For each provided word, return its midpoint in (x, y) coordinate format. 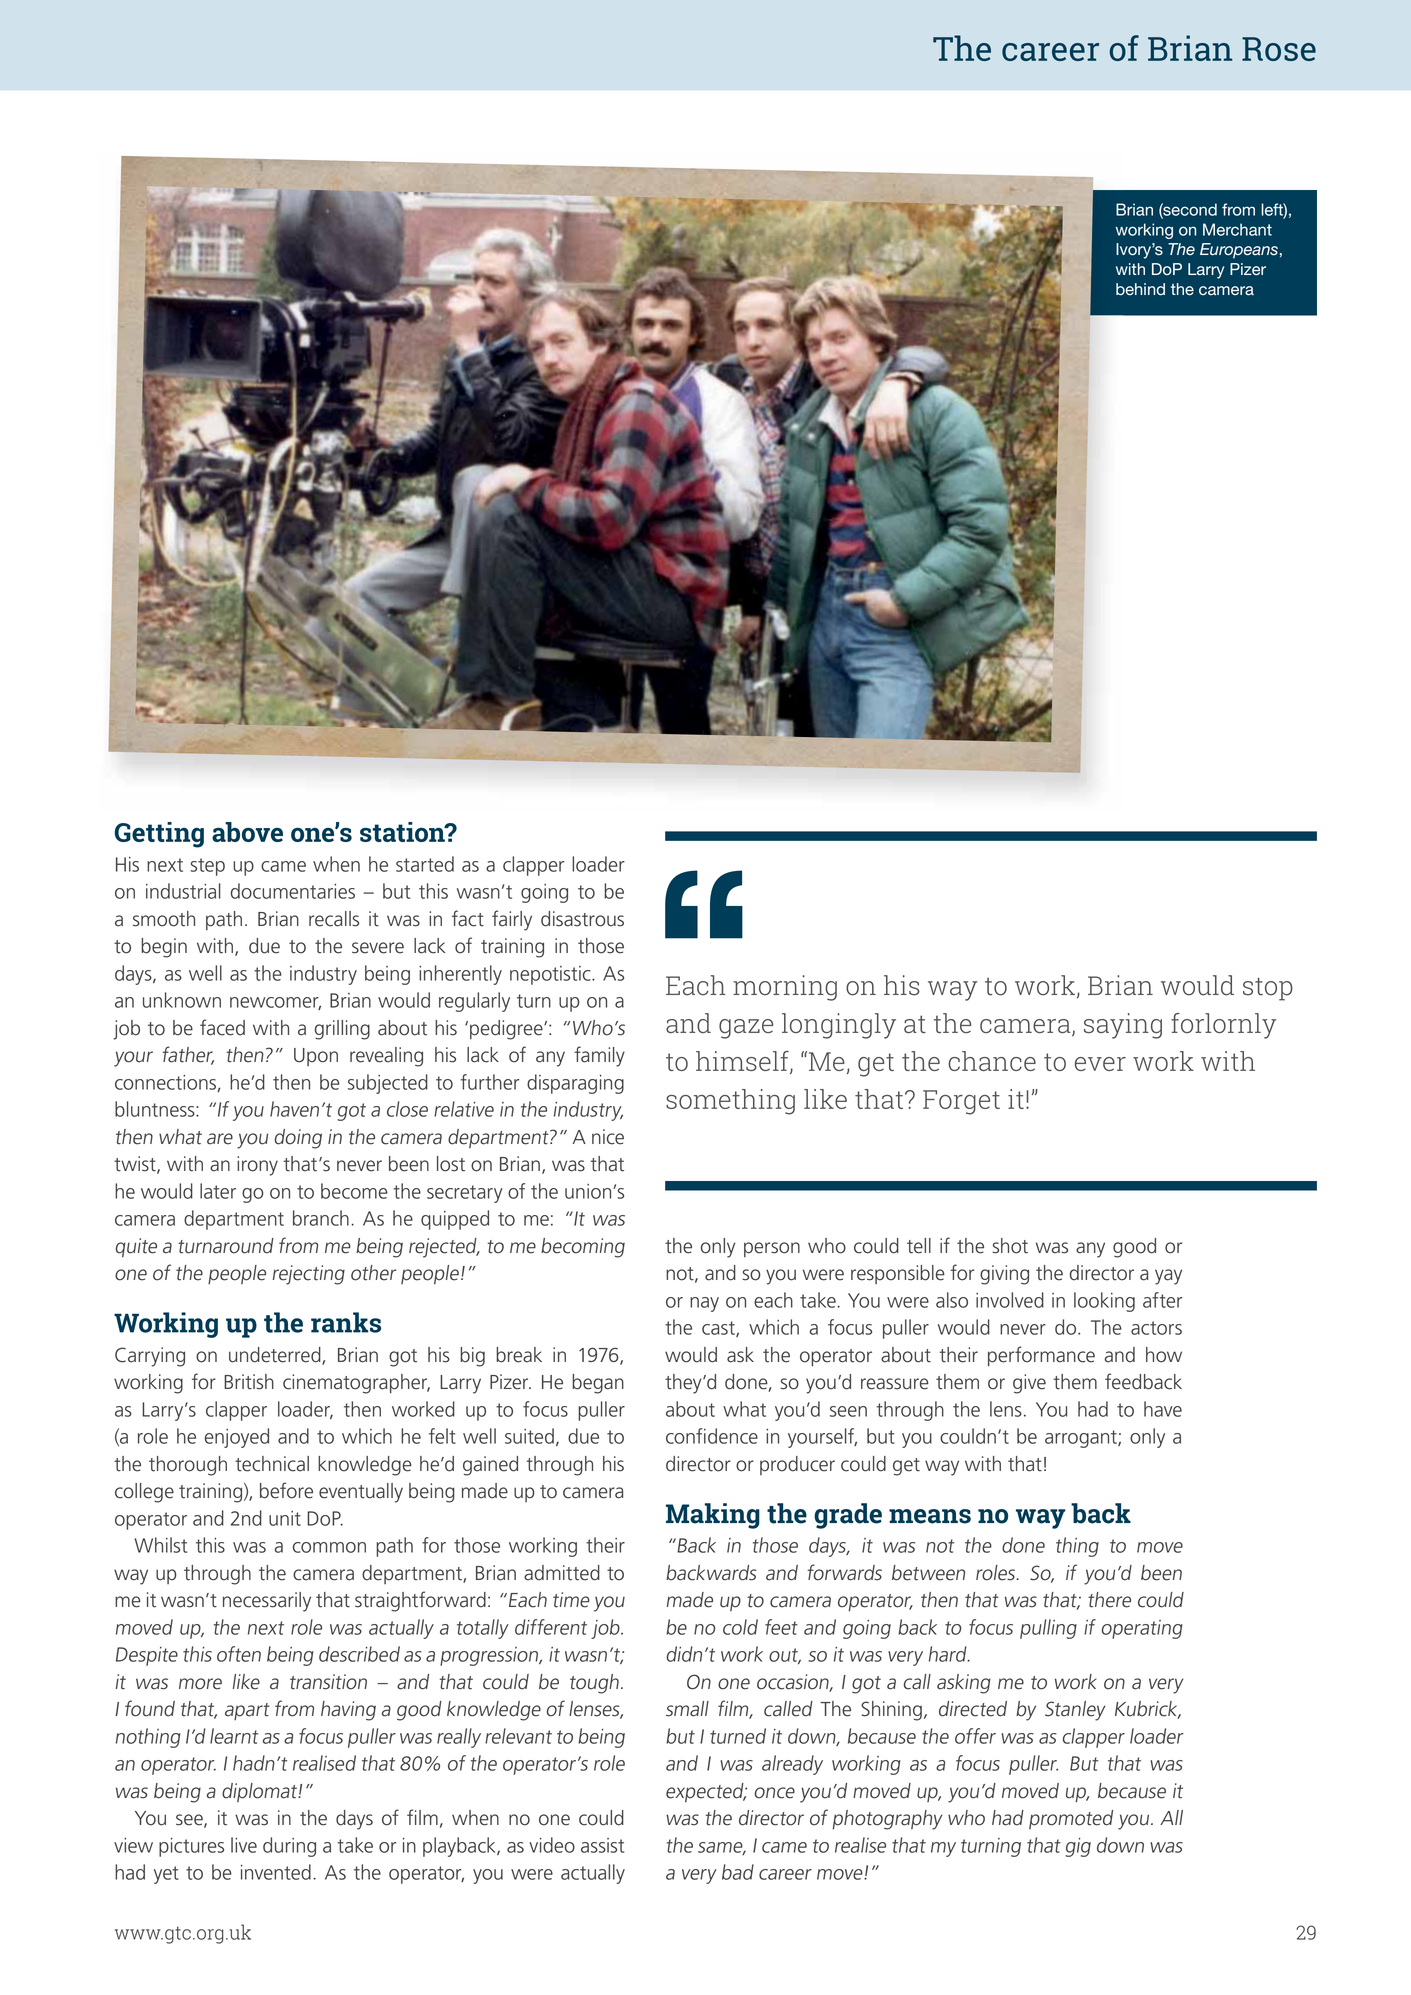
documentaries (293, 891)
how (1164, 1355)
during (289, 1847)
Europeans (1239, 251)
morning (785, 988)
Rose (1279, 49)
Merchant (1237, 229)
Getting (159, 835)
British (249, 1382)
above (247, 832)
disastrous (582, 919)
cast (719, 1329)
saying (1123, 1026)
